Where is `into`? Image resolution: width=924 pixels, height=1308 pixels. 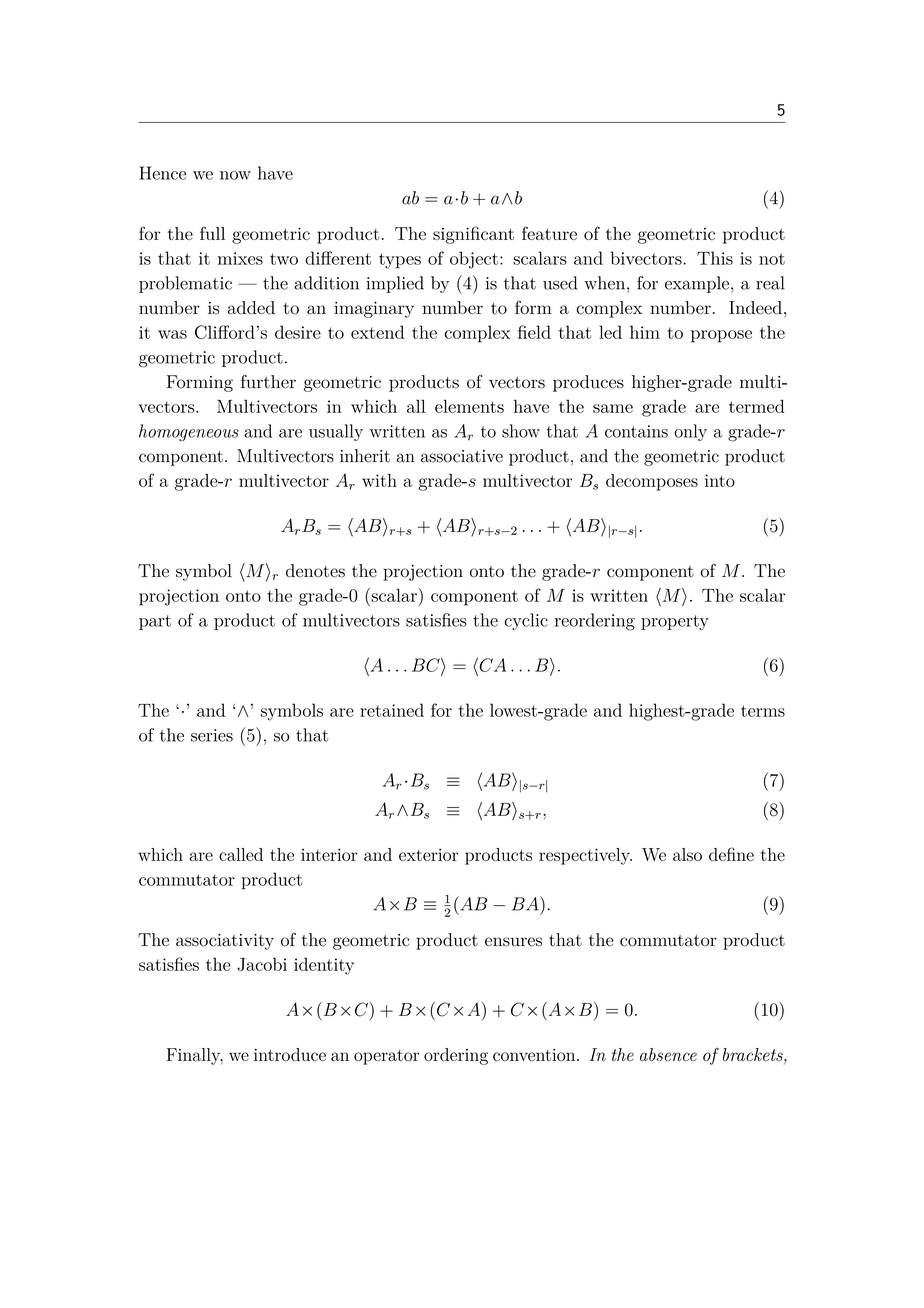 into is located at coordinates (720, 480).
